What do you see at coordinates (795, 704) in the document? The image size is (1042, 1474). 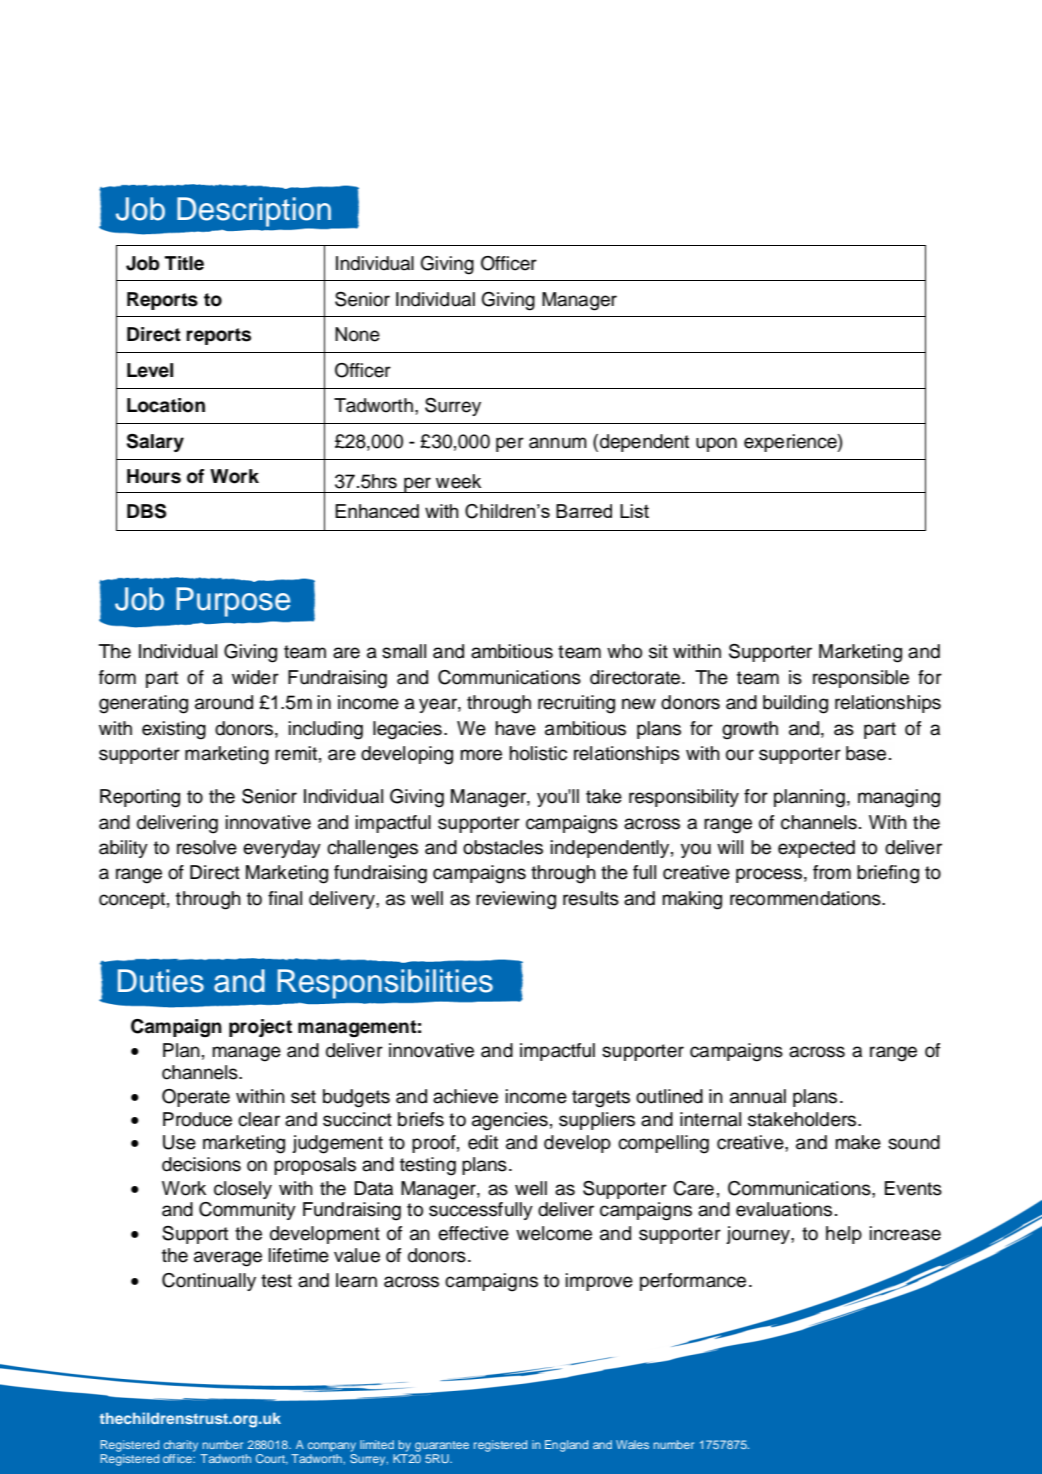 I see `building` at bounding box center [795, 704].
